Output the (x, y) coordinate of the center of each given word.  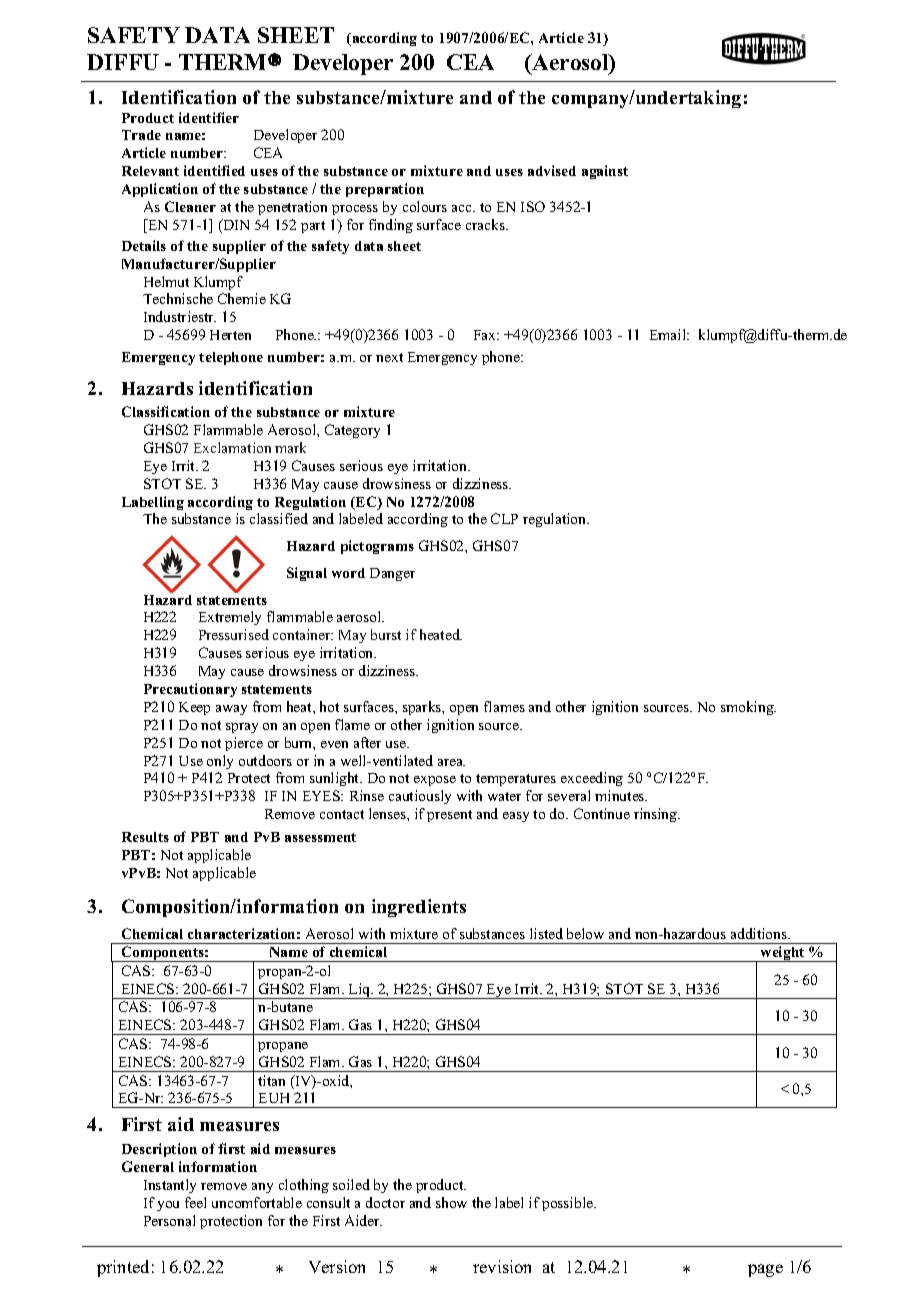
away (231, 710)
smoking (748, 708)
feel (195, 1202)
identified (214, 170)
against (605, 172)
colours (425, 206)
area (451, 762)
